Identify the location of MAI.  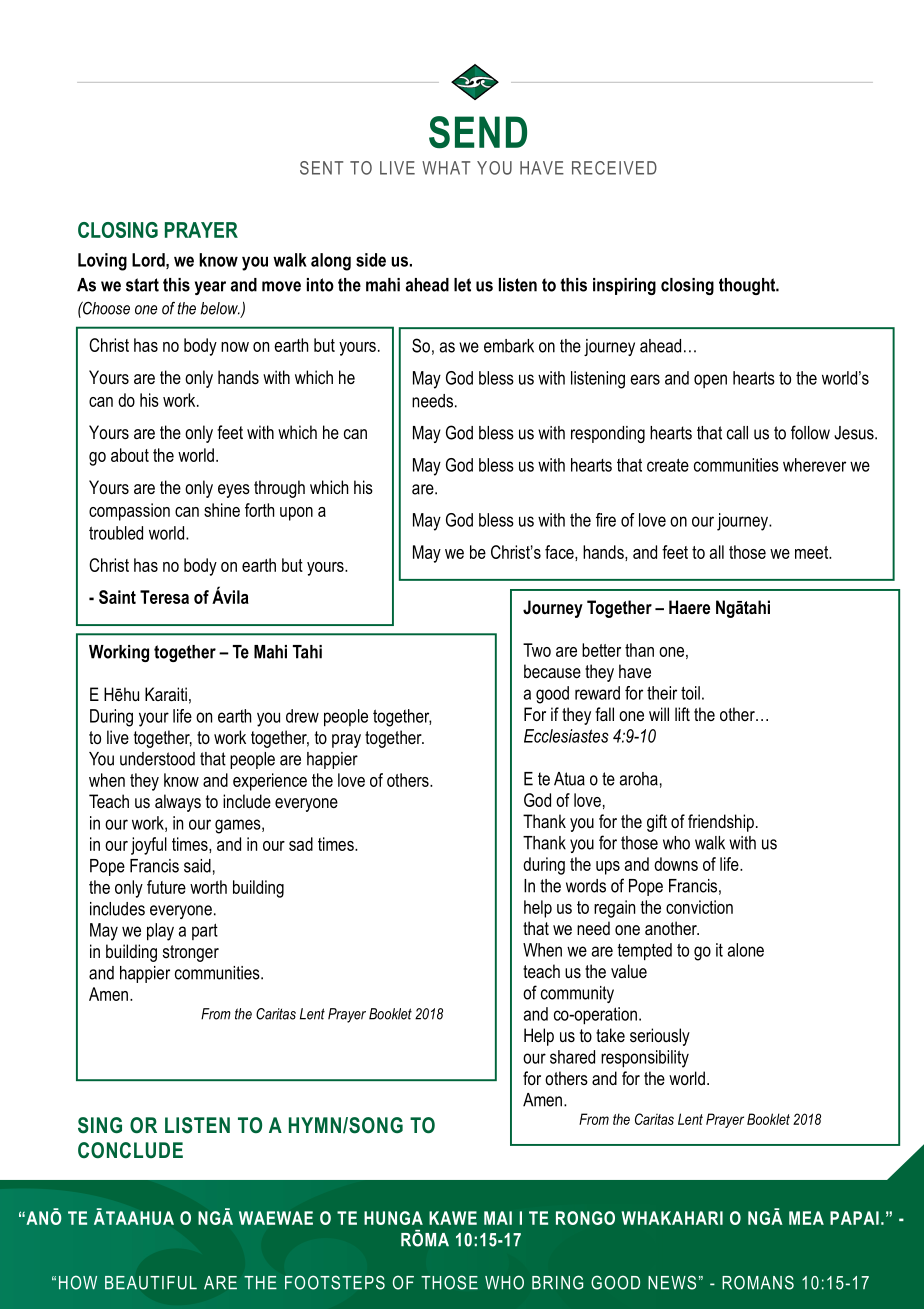
(498, 1218).
